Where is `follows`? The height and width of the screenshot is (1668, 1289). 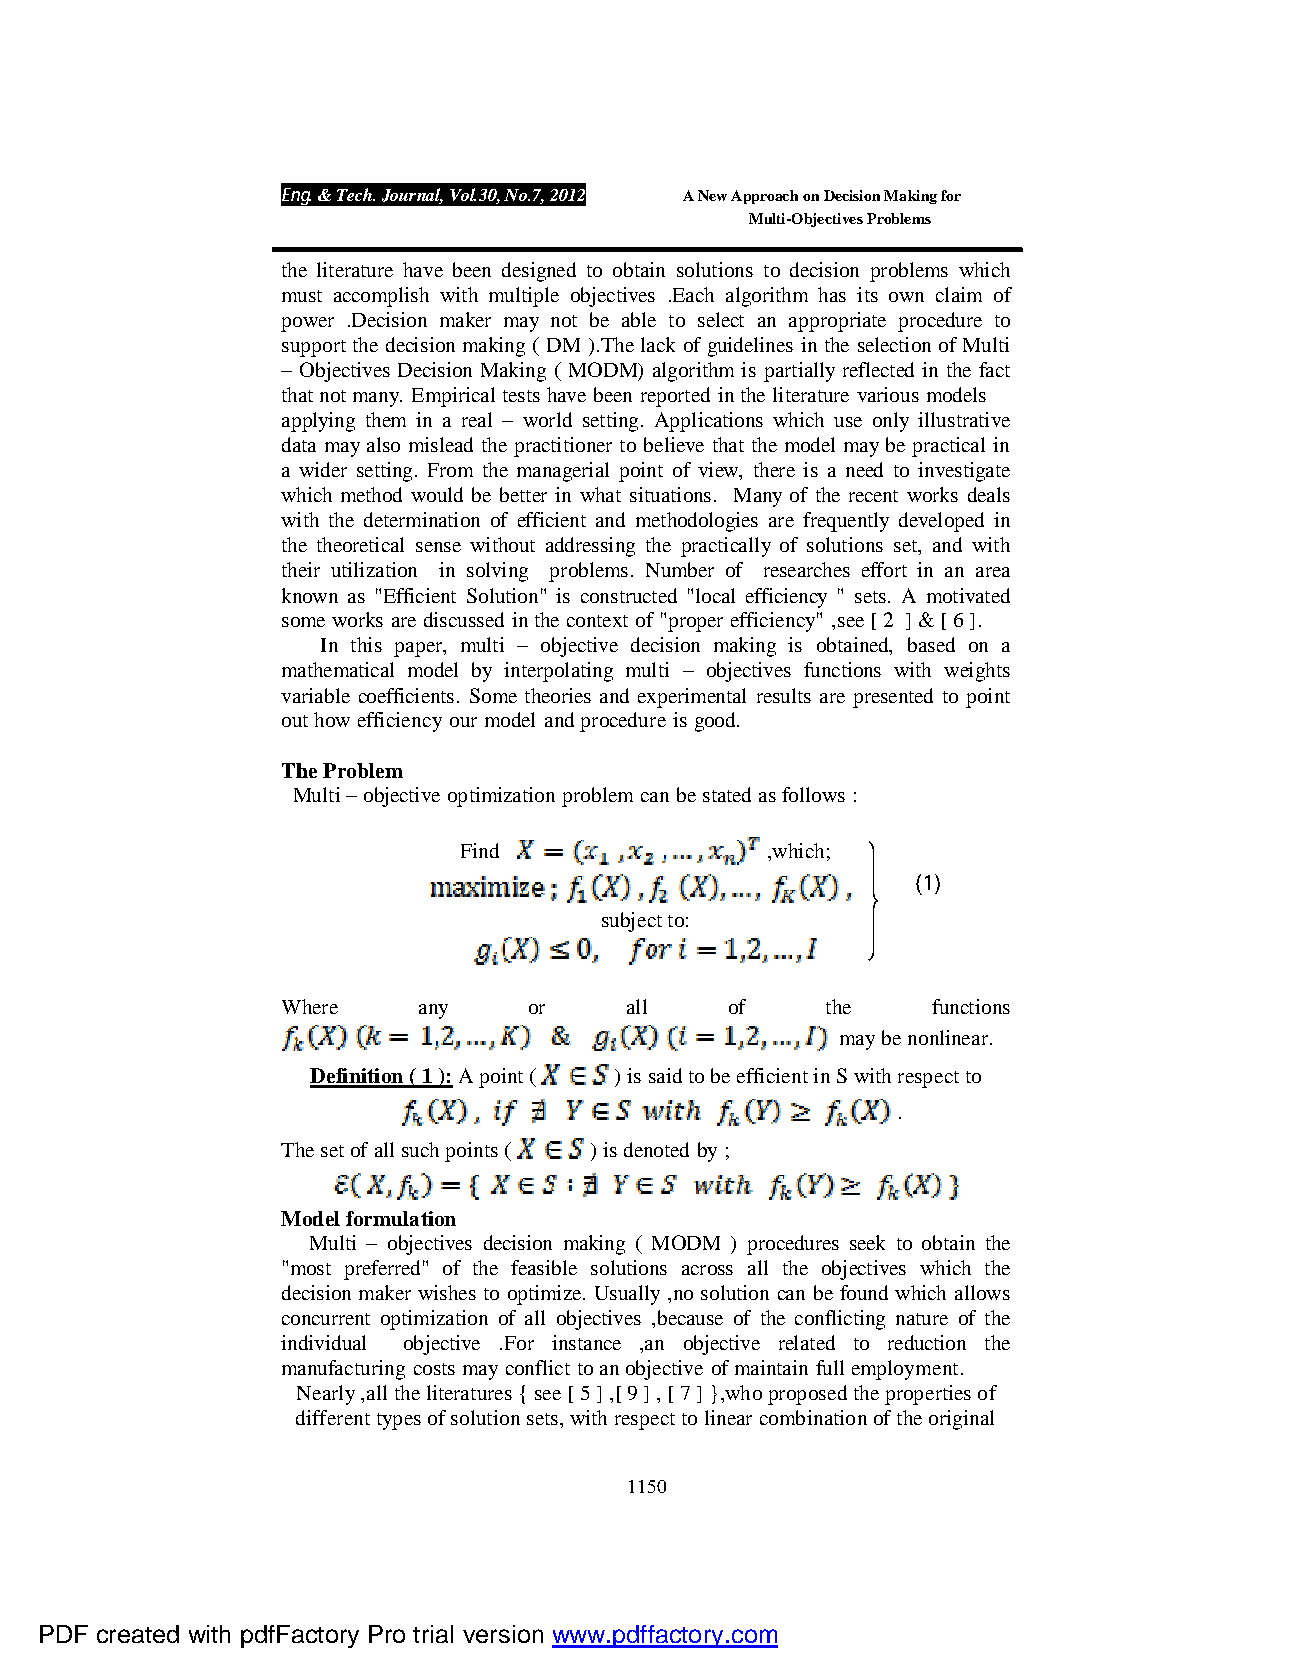 follows is located at coordinates (813, 794).
